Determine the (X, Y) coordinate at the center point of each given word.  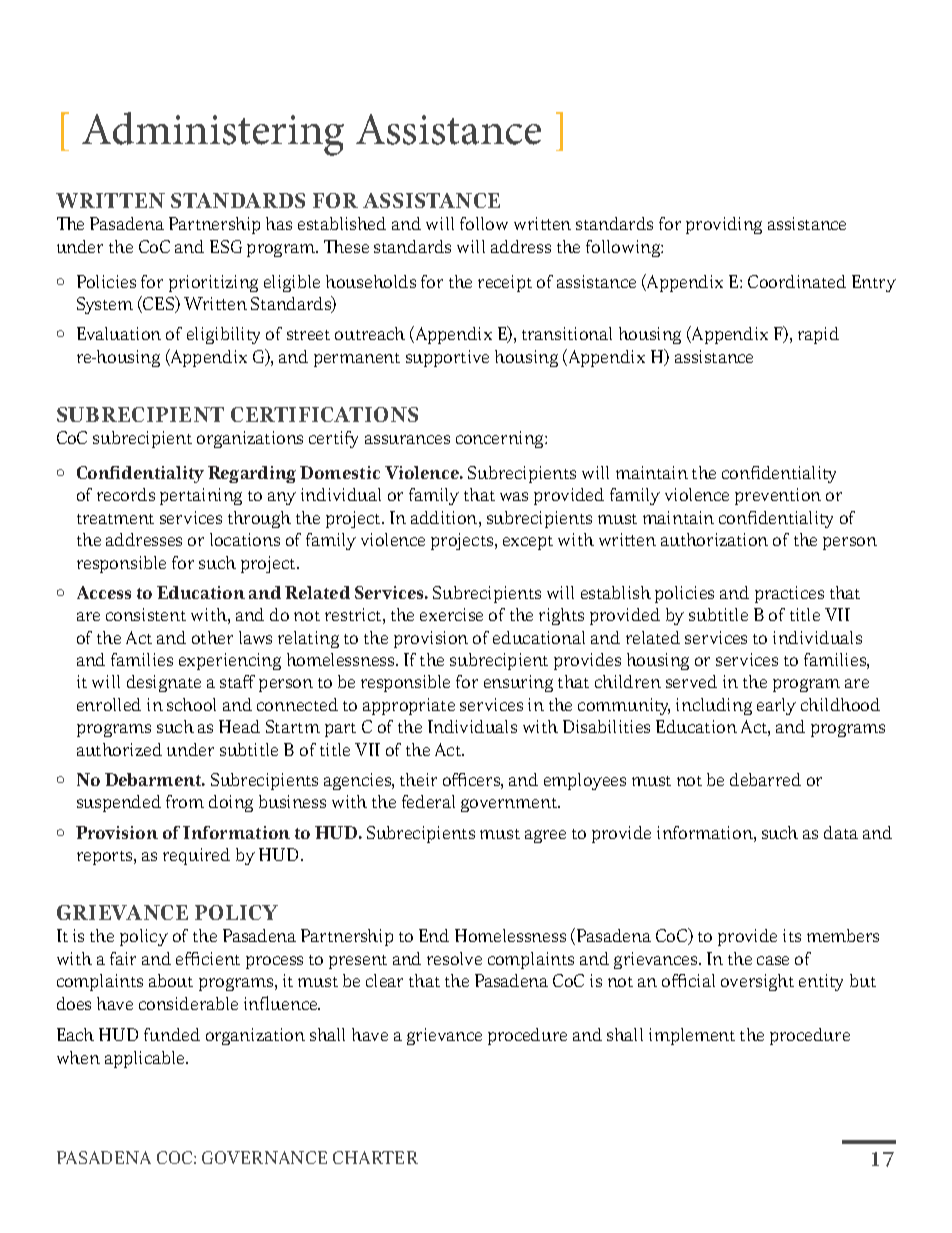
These (346, 246)
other (212, 637)
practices (789, 594)
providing (724, 225)
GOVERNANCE (264, 1157)
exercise (451, 614)
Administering (213, 134)
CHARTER (375, 1157)
